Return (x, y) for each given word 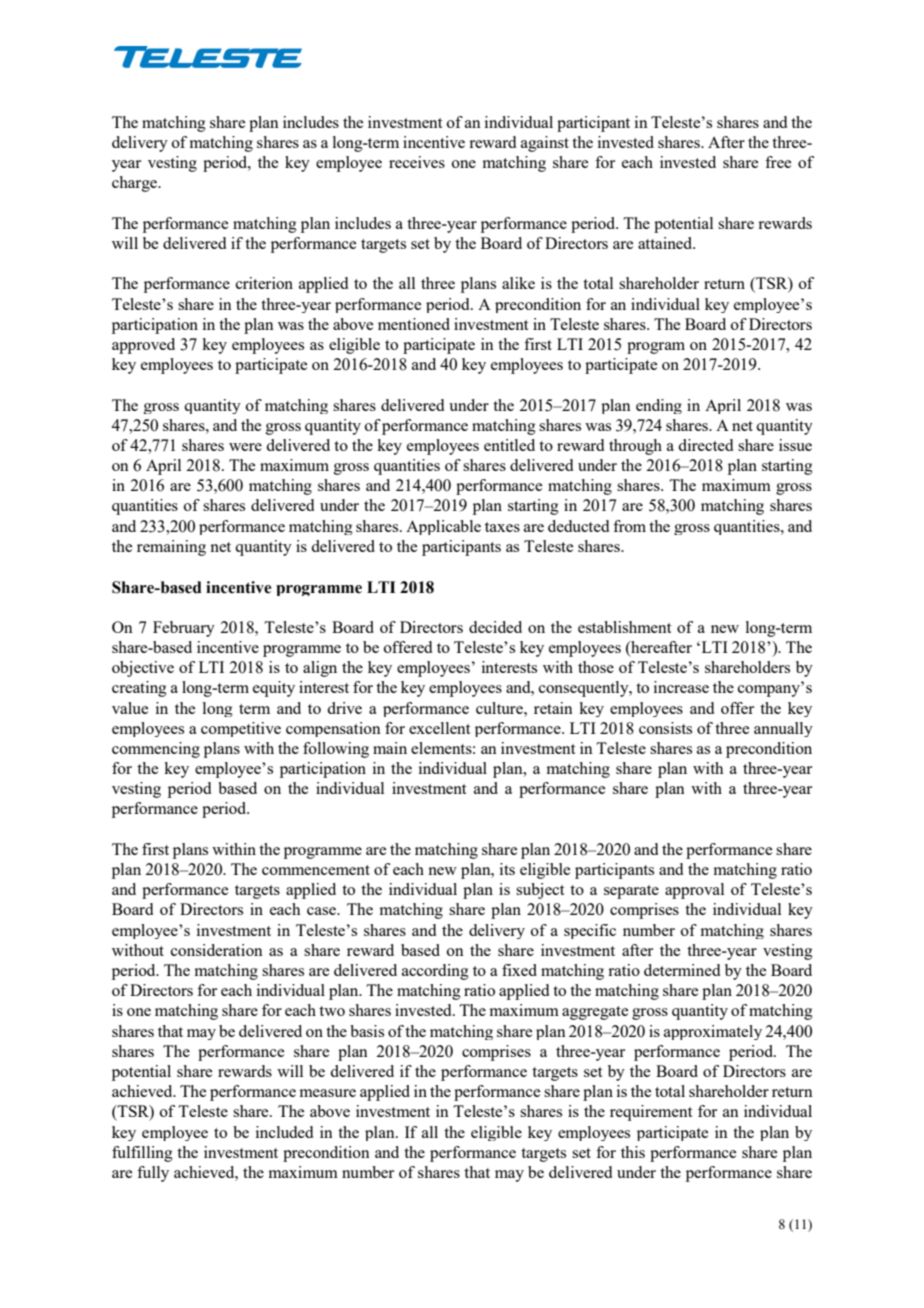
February (184, 629)
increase (681, 687)
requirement (651, 1113)
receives (417, 162)
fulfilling (142, 1154)
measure (328, 1093)
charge (135, 184)
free (778, 162)
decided (495, 627)
